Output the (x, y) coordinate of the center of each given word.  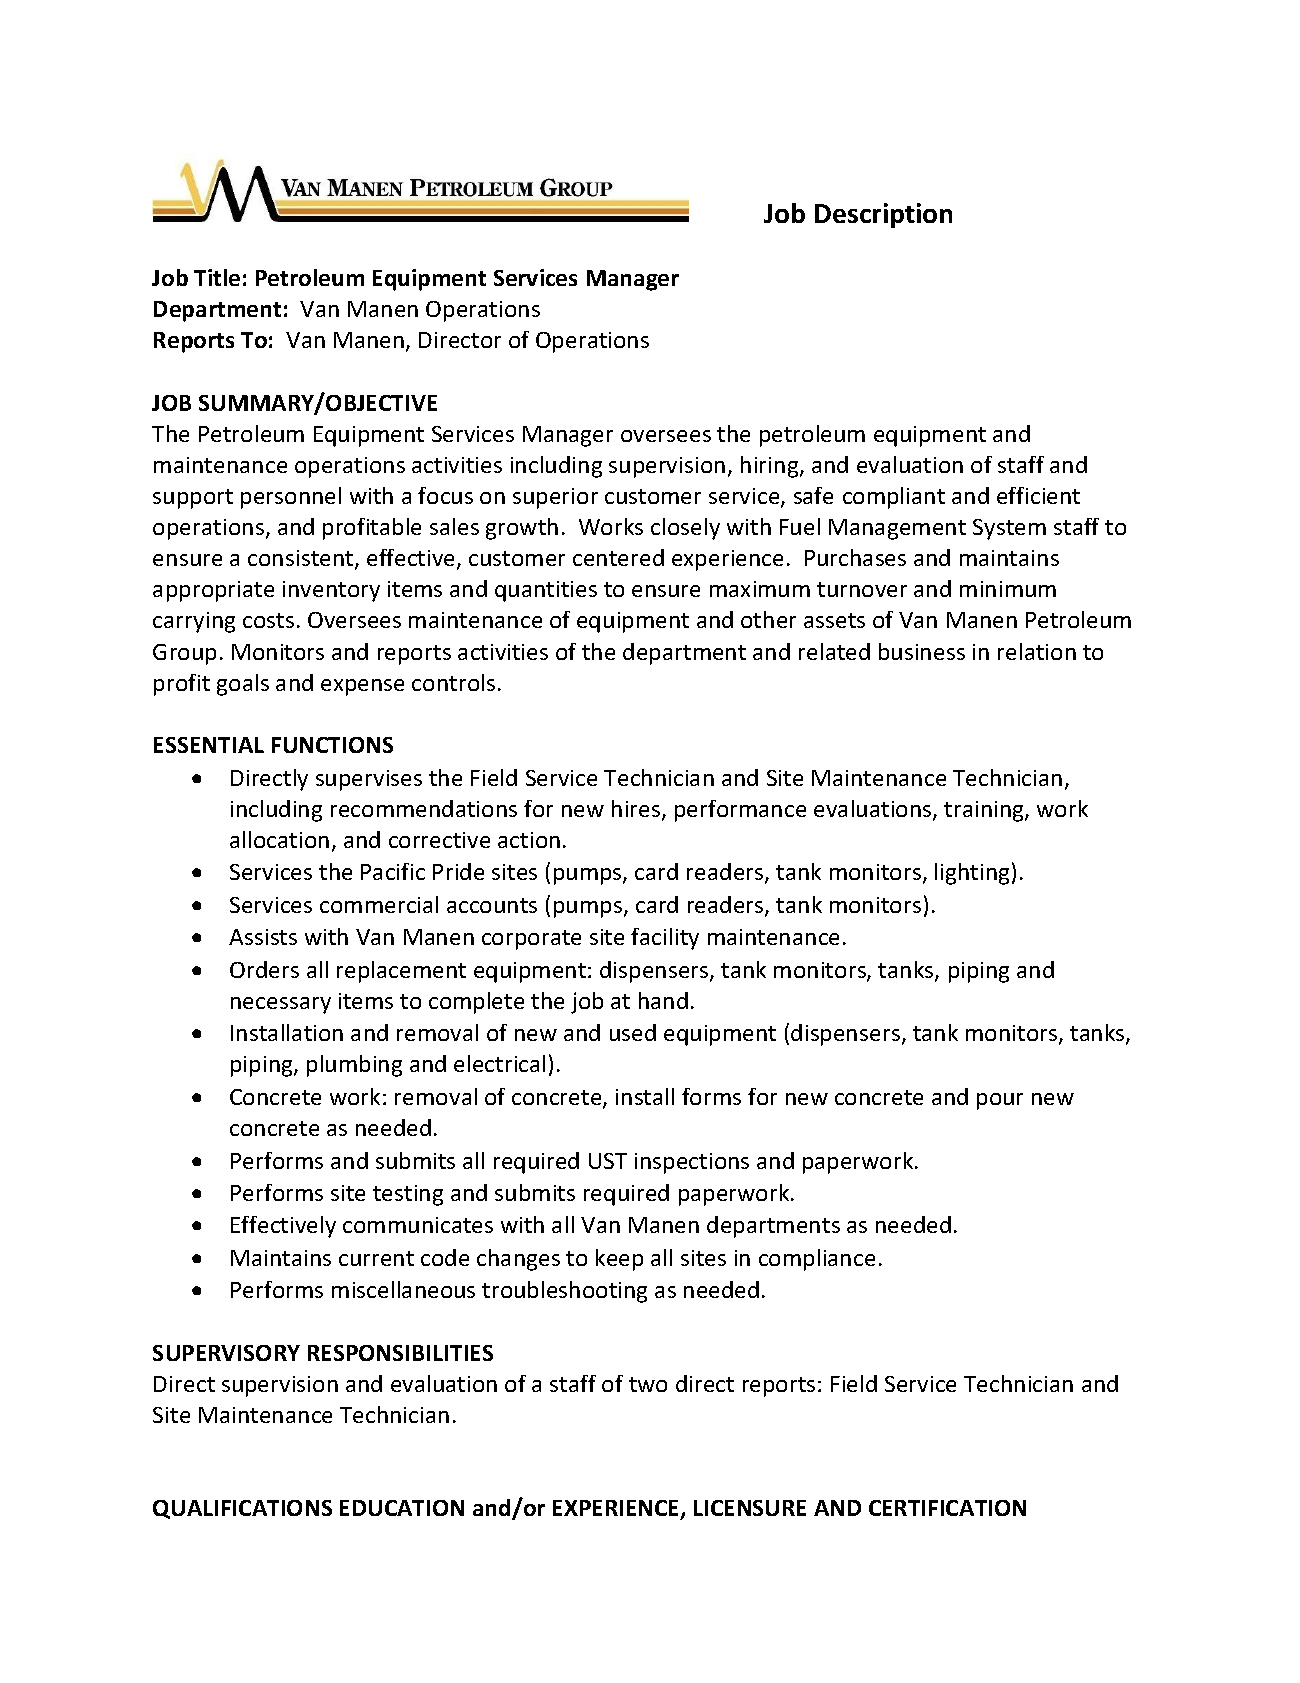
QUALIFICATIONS (242, 1509)
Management (897, 529)
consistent (302, 559)
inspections (692, 1163)
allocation (279, 839)
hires (637, 810)
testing (408, 1195)
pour (1000, 1101)
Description (883, 215)
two (648, 1384)
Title (217, 277)
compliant (894, 498)
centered (618, 557)
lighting (972, 874)
